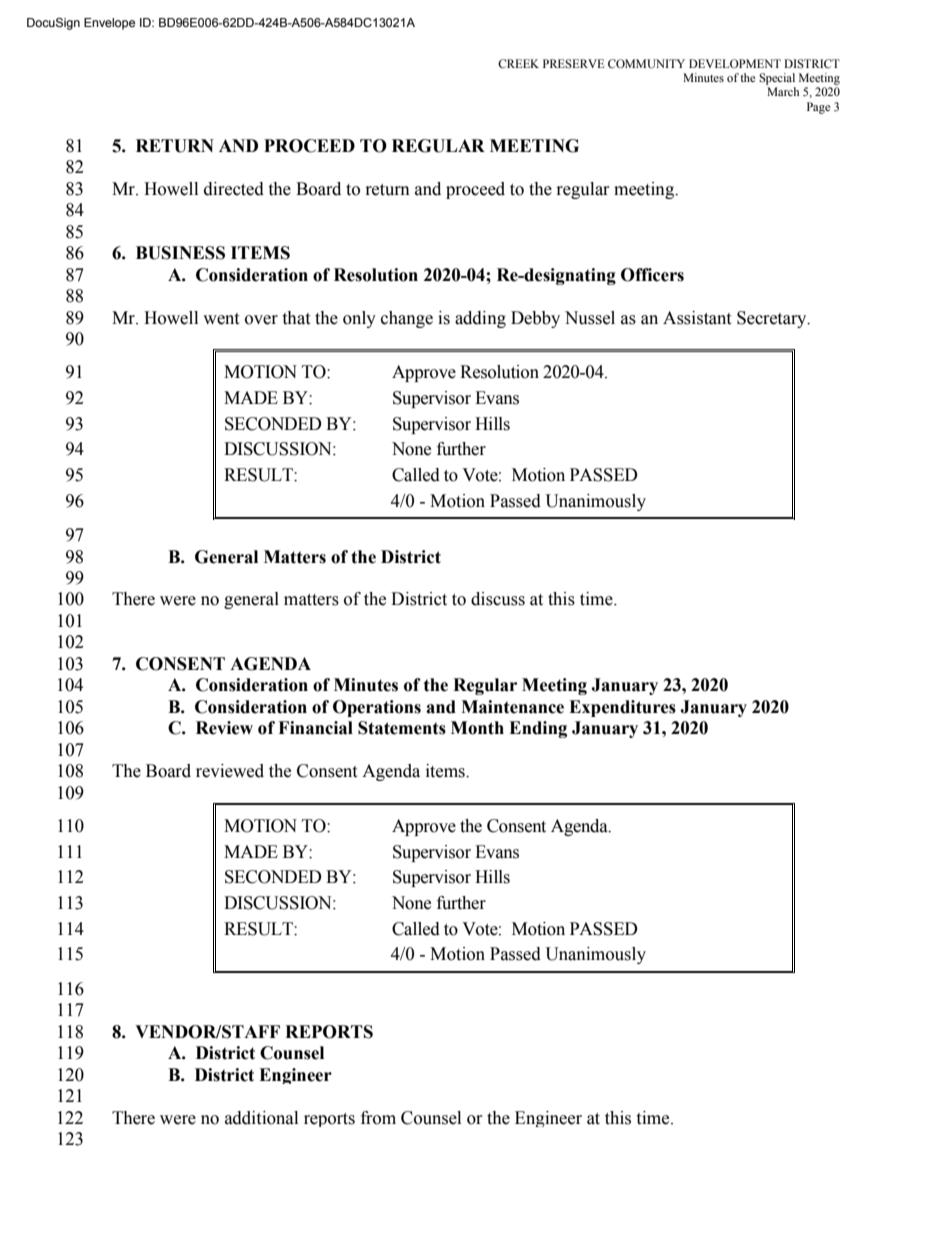  Describe the element at coordinates (773, 319) in the image. I see `Secretary` at that location.
